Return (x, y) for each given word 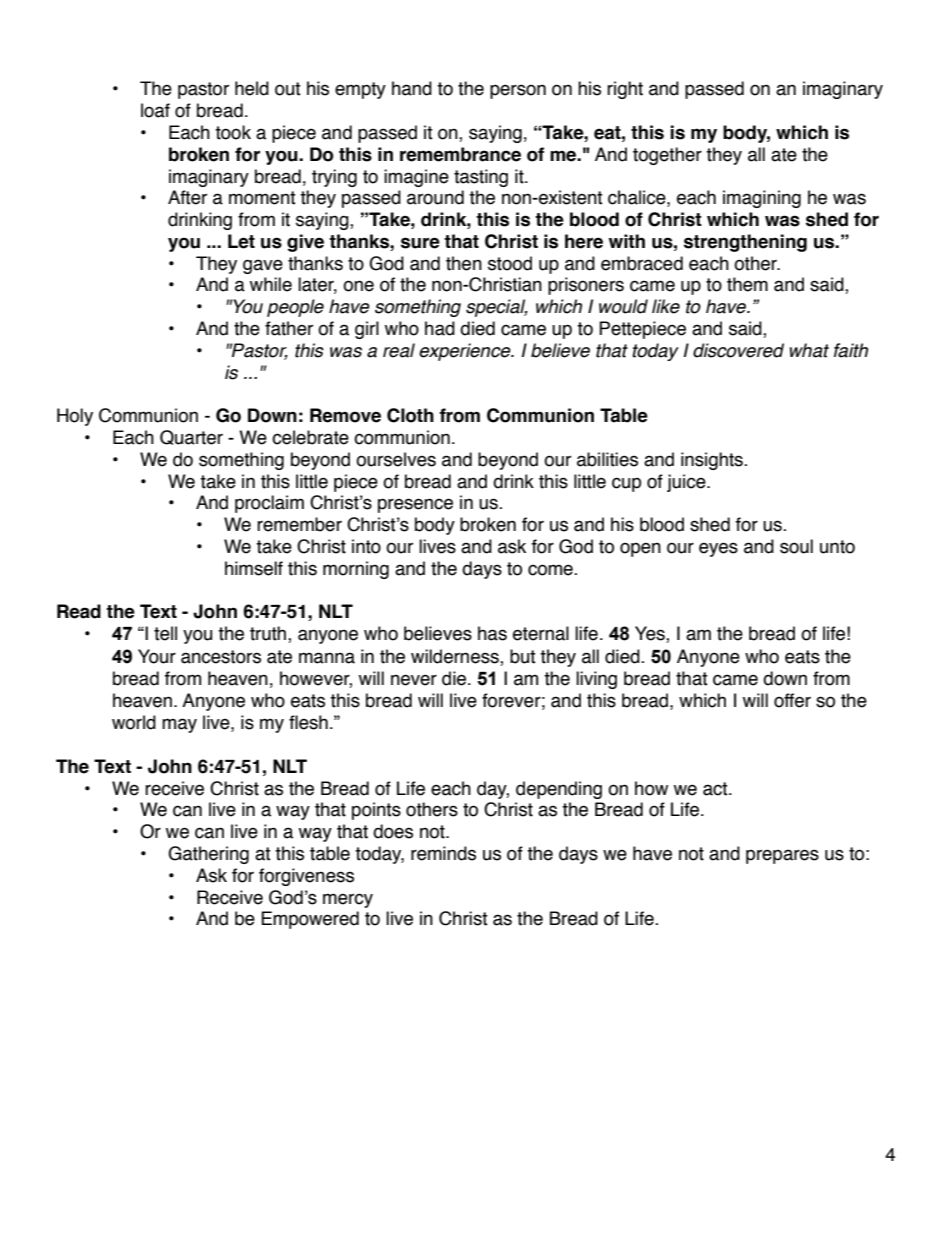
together (667, 156)
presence (415, 505)
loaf (155, 110)
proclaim (269, 504)
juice (687, 483)
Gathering (208, 855)
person (518, 91)
